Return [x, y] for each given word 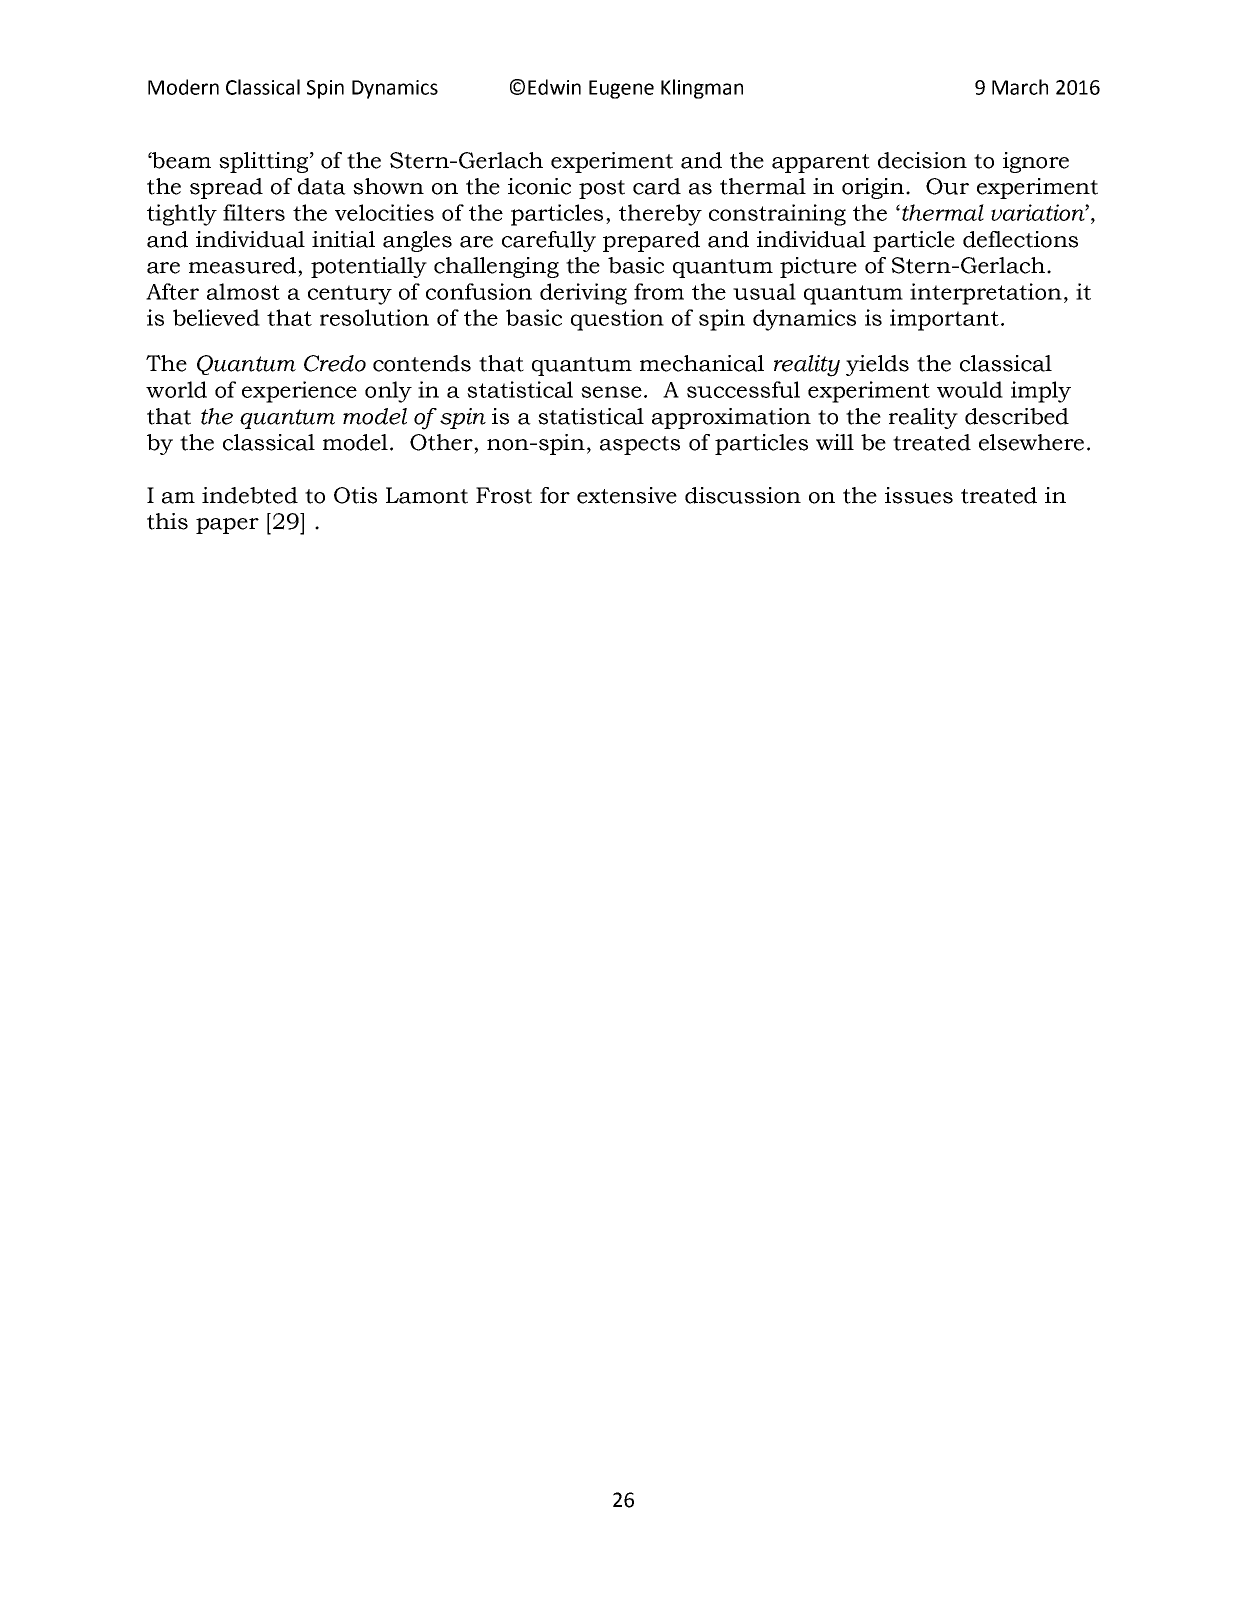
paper [227, 526]
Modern [183, 87]
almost [243, 291]
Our [947, 186]
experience [299, 392]
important [944, 320]
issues [919, 495]
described [1017, 416]
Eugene [621, 89]
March [1020, 87]
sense [611, 392]
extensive [627, 495]
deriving [583, 294]
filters [254, 212]
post [602, 189]
